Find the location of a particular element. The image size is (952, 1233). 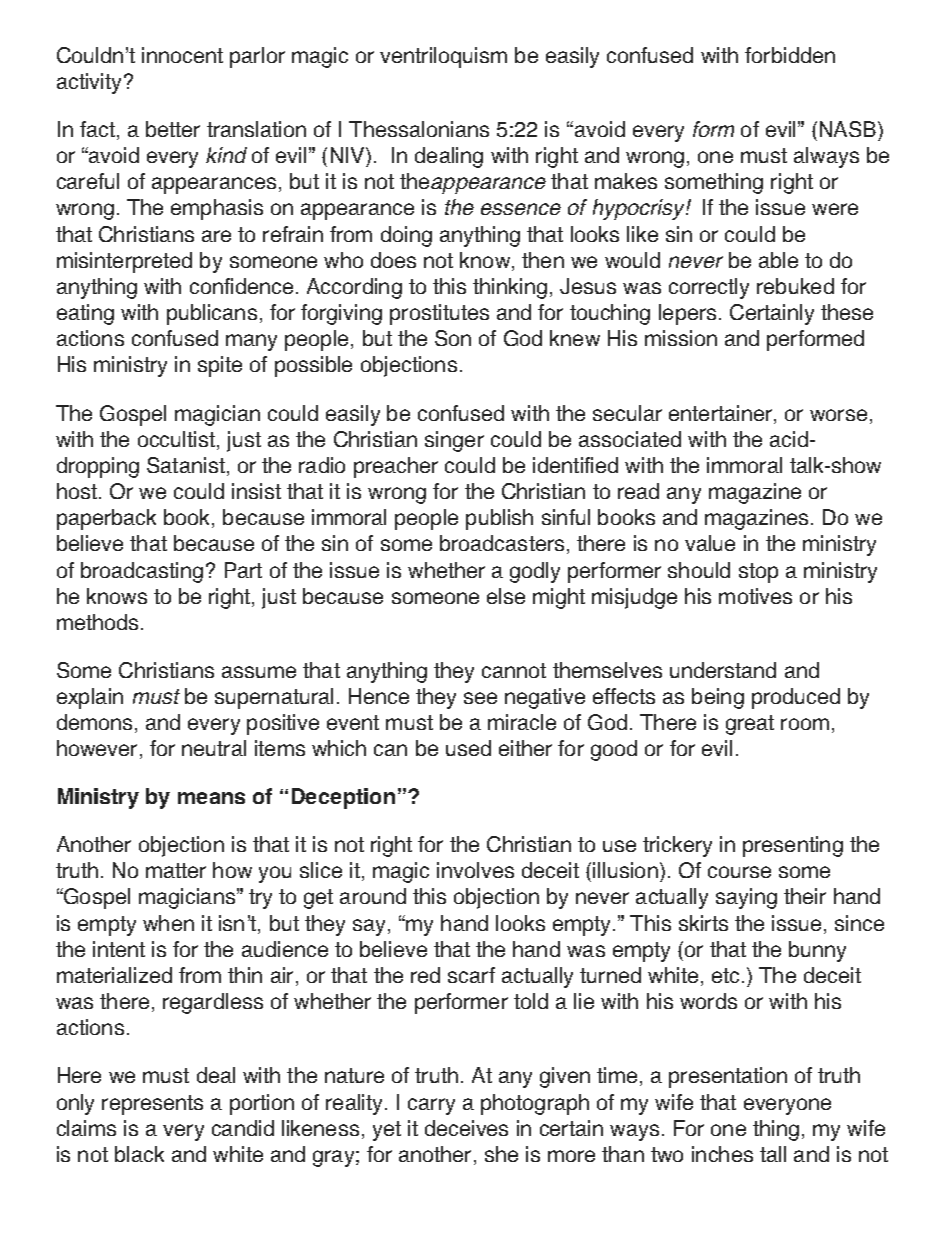

innocent is located at coordinates (182, 55).
